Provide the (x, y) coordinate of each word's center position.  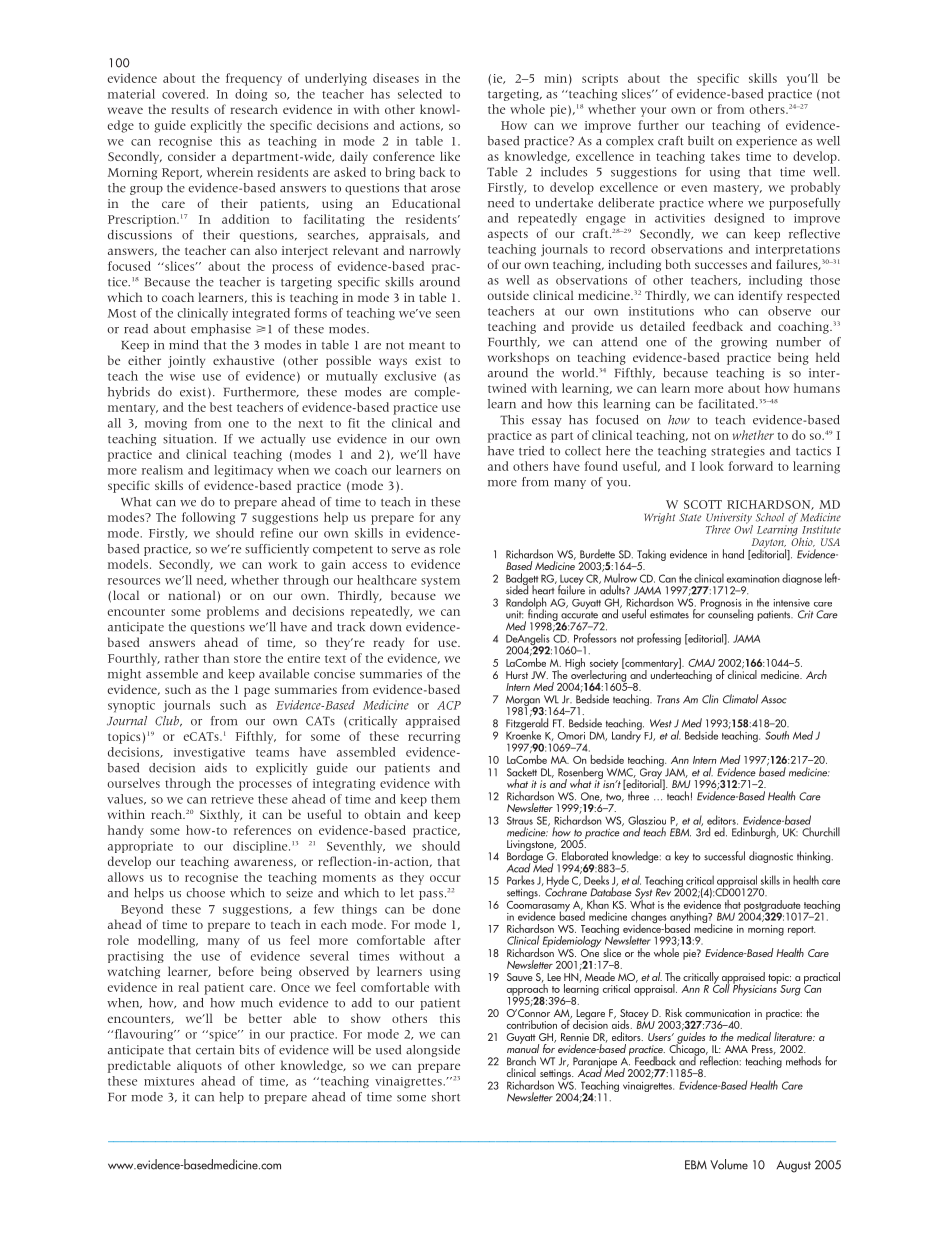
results (190, 109)
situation (189, 439)
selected (420, 94)
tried (531, 451)
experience (766, 142)
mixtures (169, 1081)
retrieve (232, 799)
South (777, 735)
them (445, 799)
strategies (738, 452)
